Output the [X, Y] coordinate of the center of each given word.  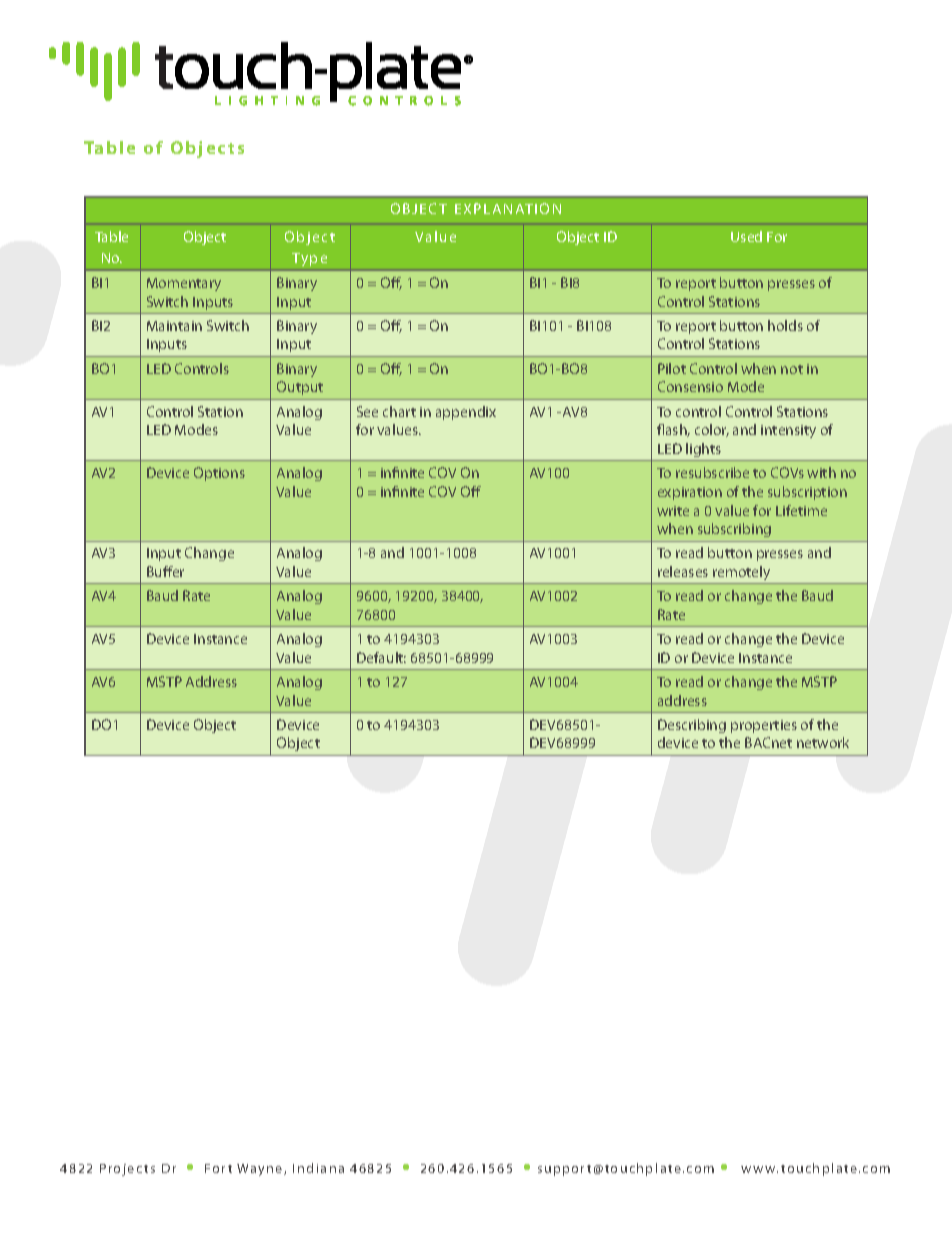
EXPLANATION [508, 208]
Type [309, 259]
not [792, 369]
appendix [466, 413]
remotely [741, 573]
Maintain [174, 326]
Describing [692, 726]
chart [399, 411]
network [823, 742]
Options [219, 474]
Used [746, 236]
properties [764, 726]
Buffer [165, 571]
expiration [690, 493]
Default [381, 657]
